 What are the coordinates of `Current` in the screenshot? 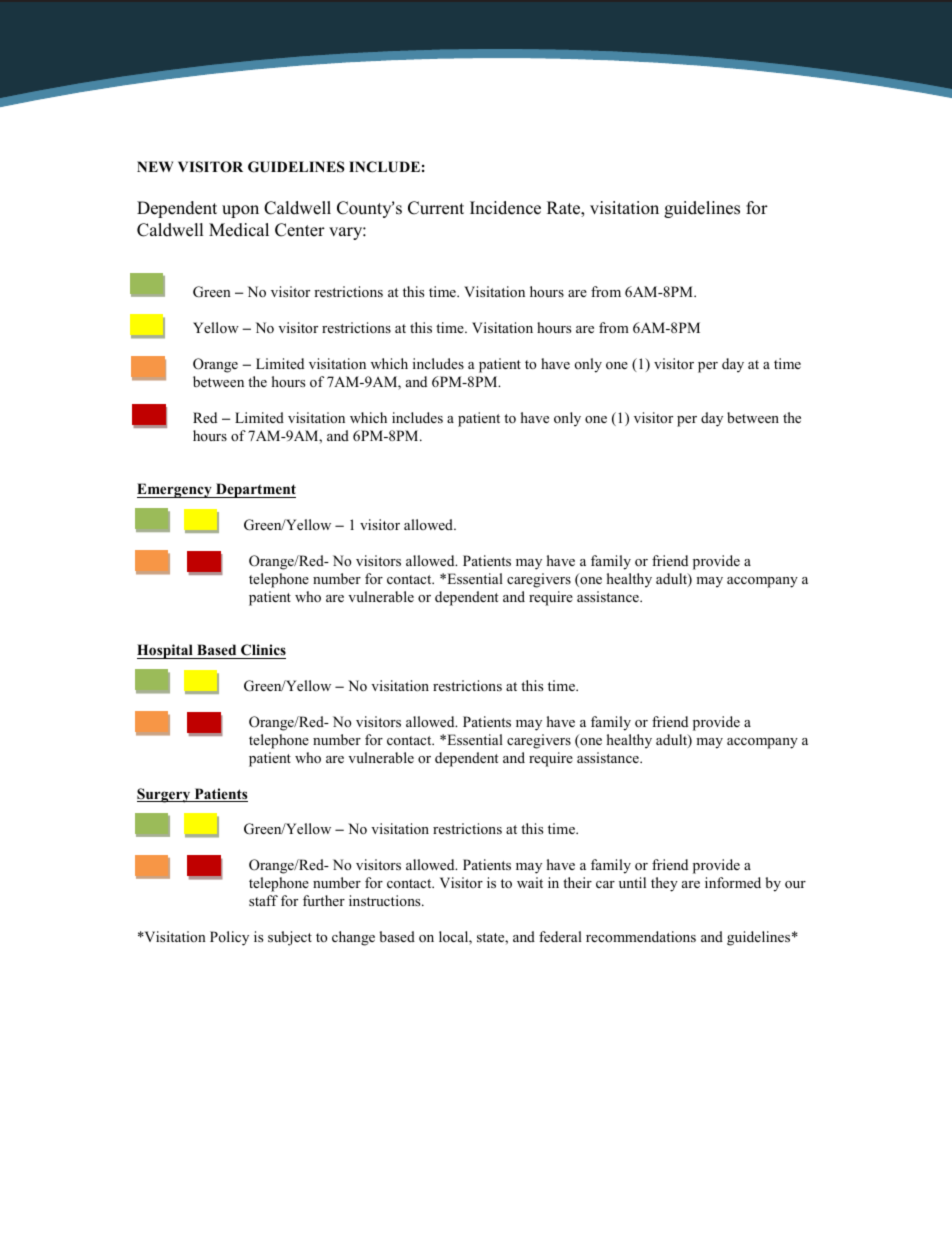 It's located at (436, 208).
